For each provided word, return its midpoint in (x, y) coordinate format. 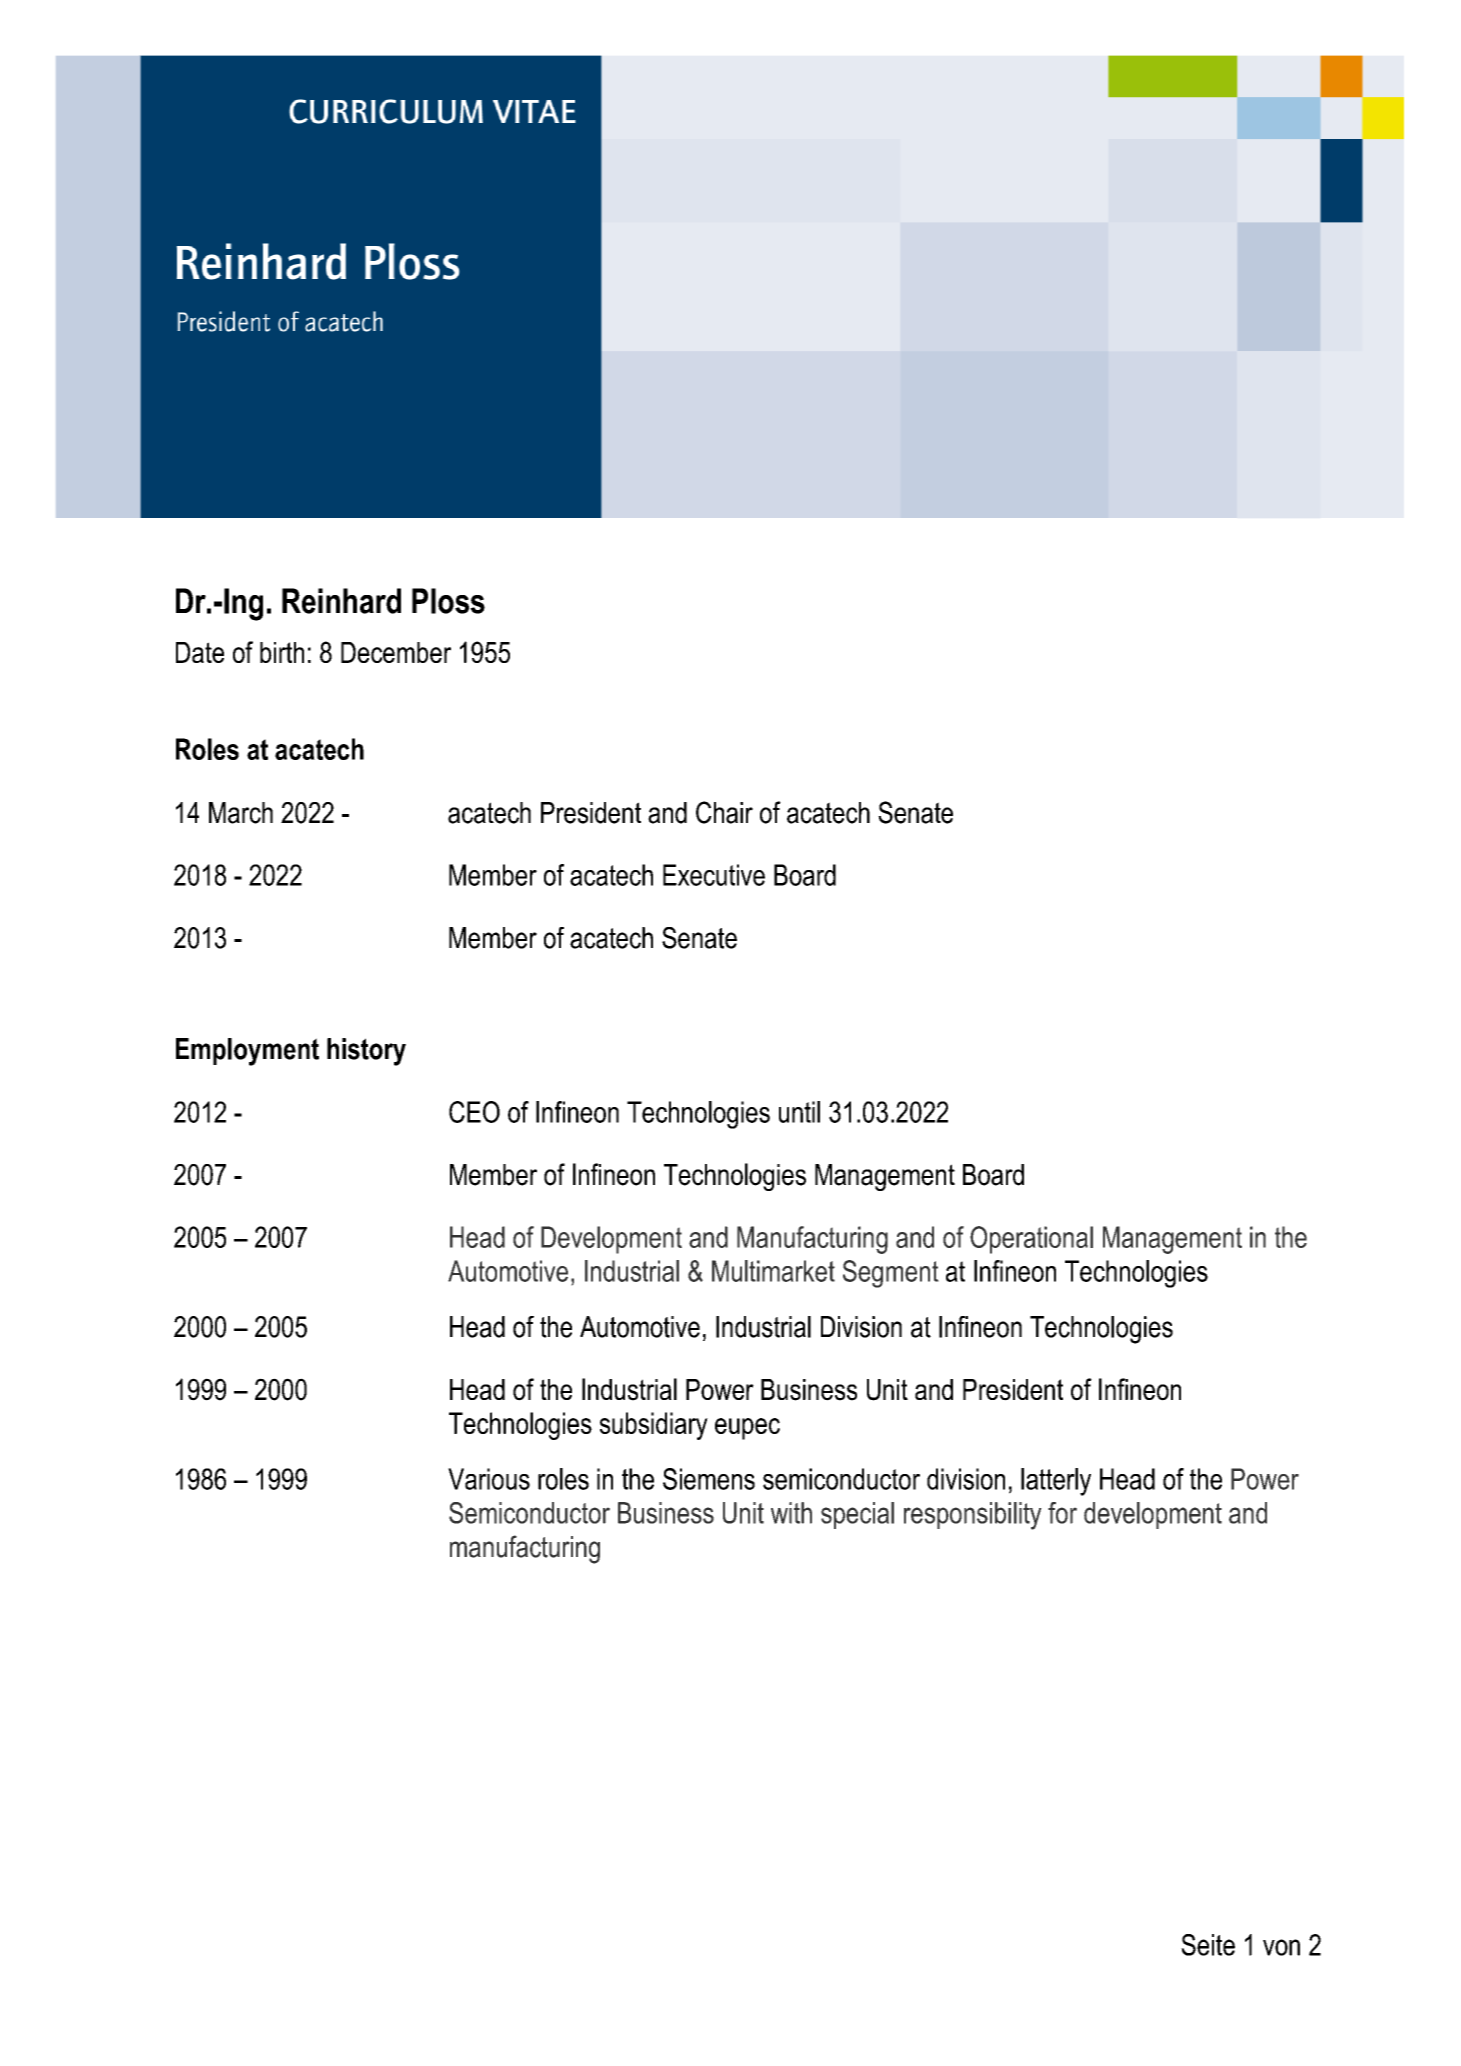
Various (489, 1479)
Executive (714, 875)
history (366, 1052)
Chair (724, 812)
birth (282, 652)
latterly (1056, 1482)
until (799, 1112)
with (791, 1513)
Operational (1031, 1240)
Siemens (709, 1479)
